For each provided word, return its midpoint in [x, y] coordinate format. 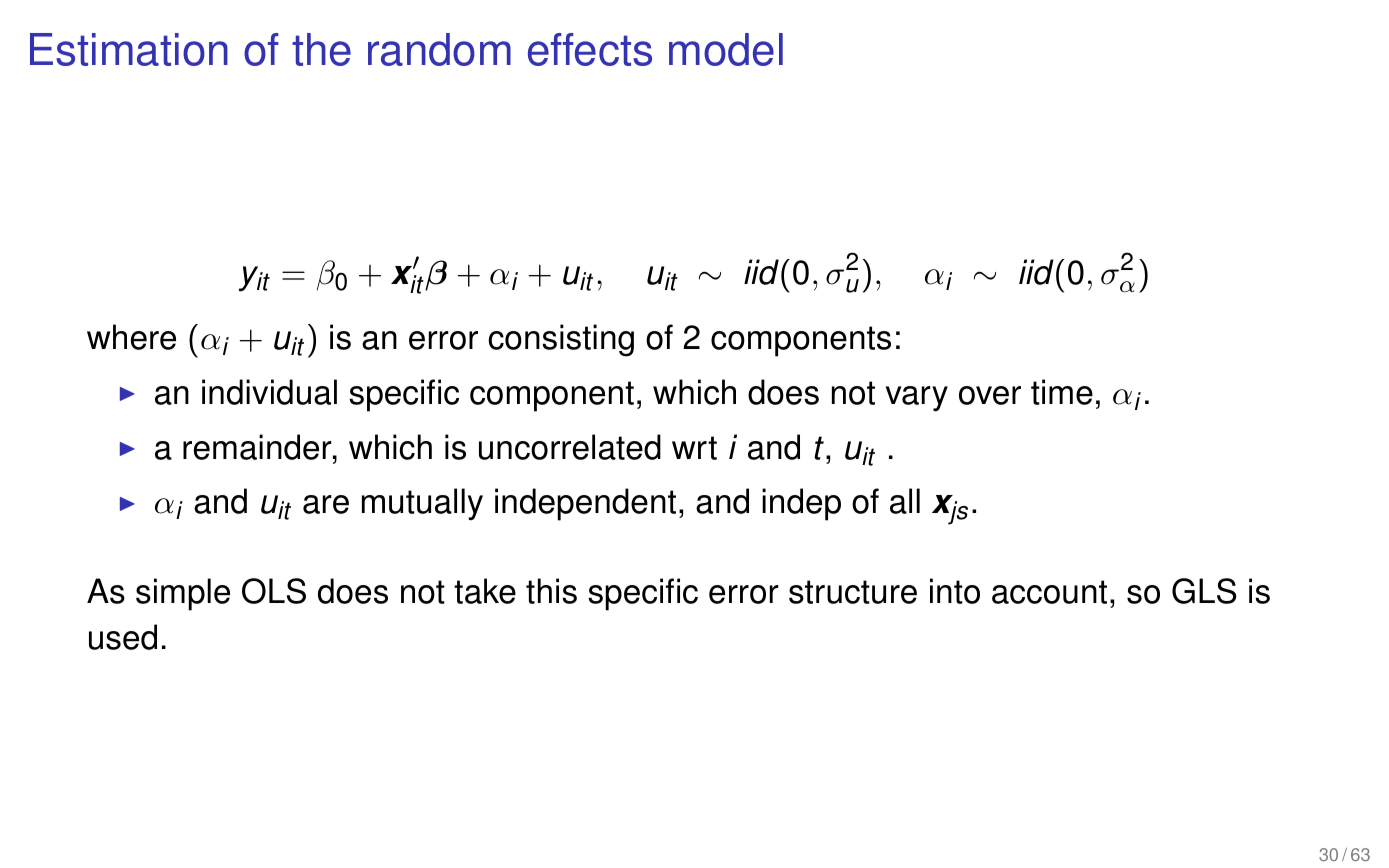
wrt [694, 448]
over [990, 395]
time [1062, 392]
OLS [274, 591]
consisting [561, 340]
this [551, 591]
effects [590, 49]
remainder [258, 447]
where [131, 337]
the [321, 49]
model [726, 49]
